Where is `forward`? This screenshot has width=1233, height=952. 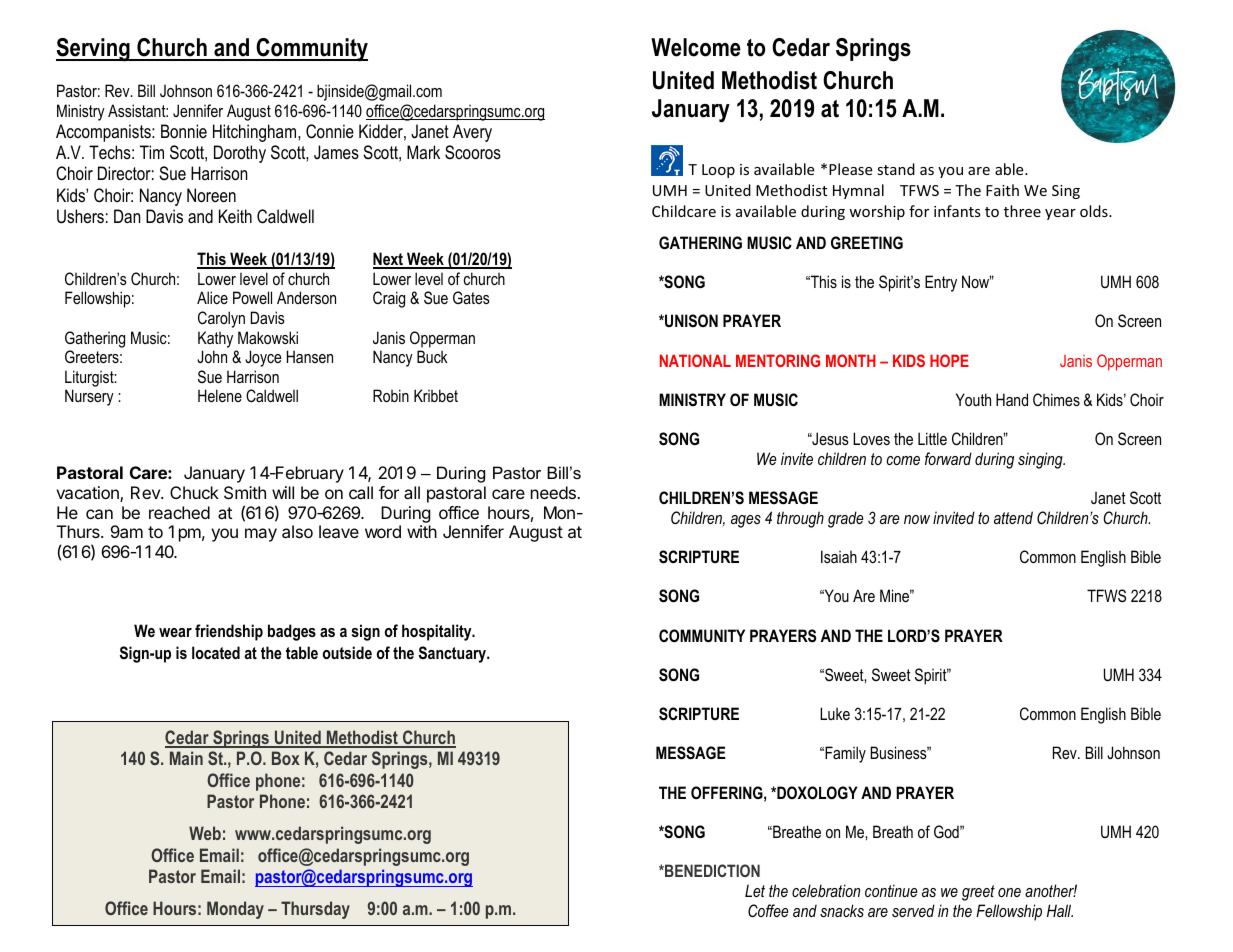 forward is located at coordinates (948, 458).
